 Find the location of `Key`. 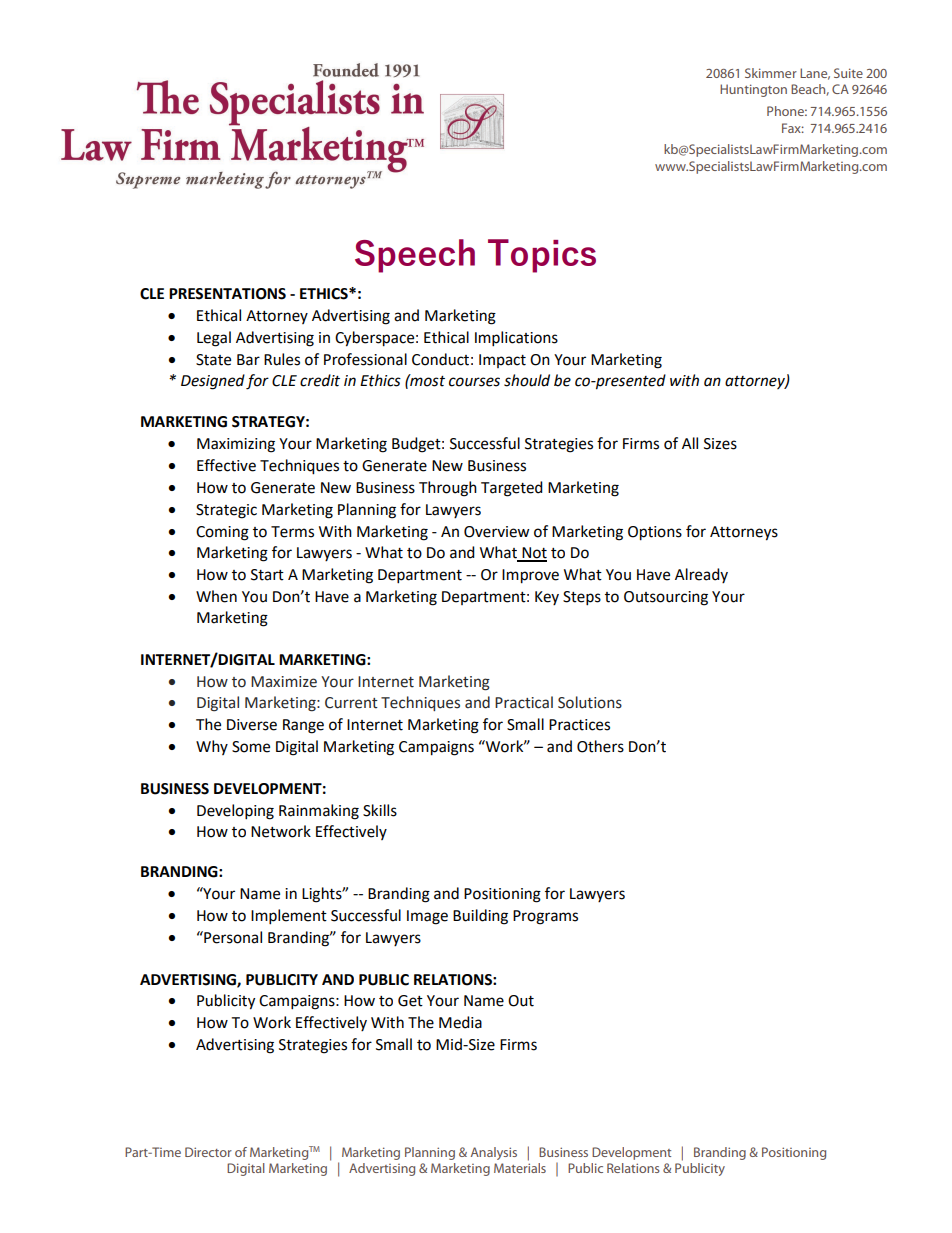

Key is located at coordinates (547, 598).
